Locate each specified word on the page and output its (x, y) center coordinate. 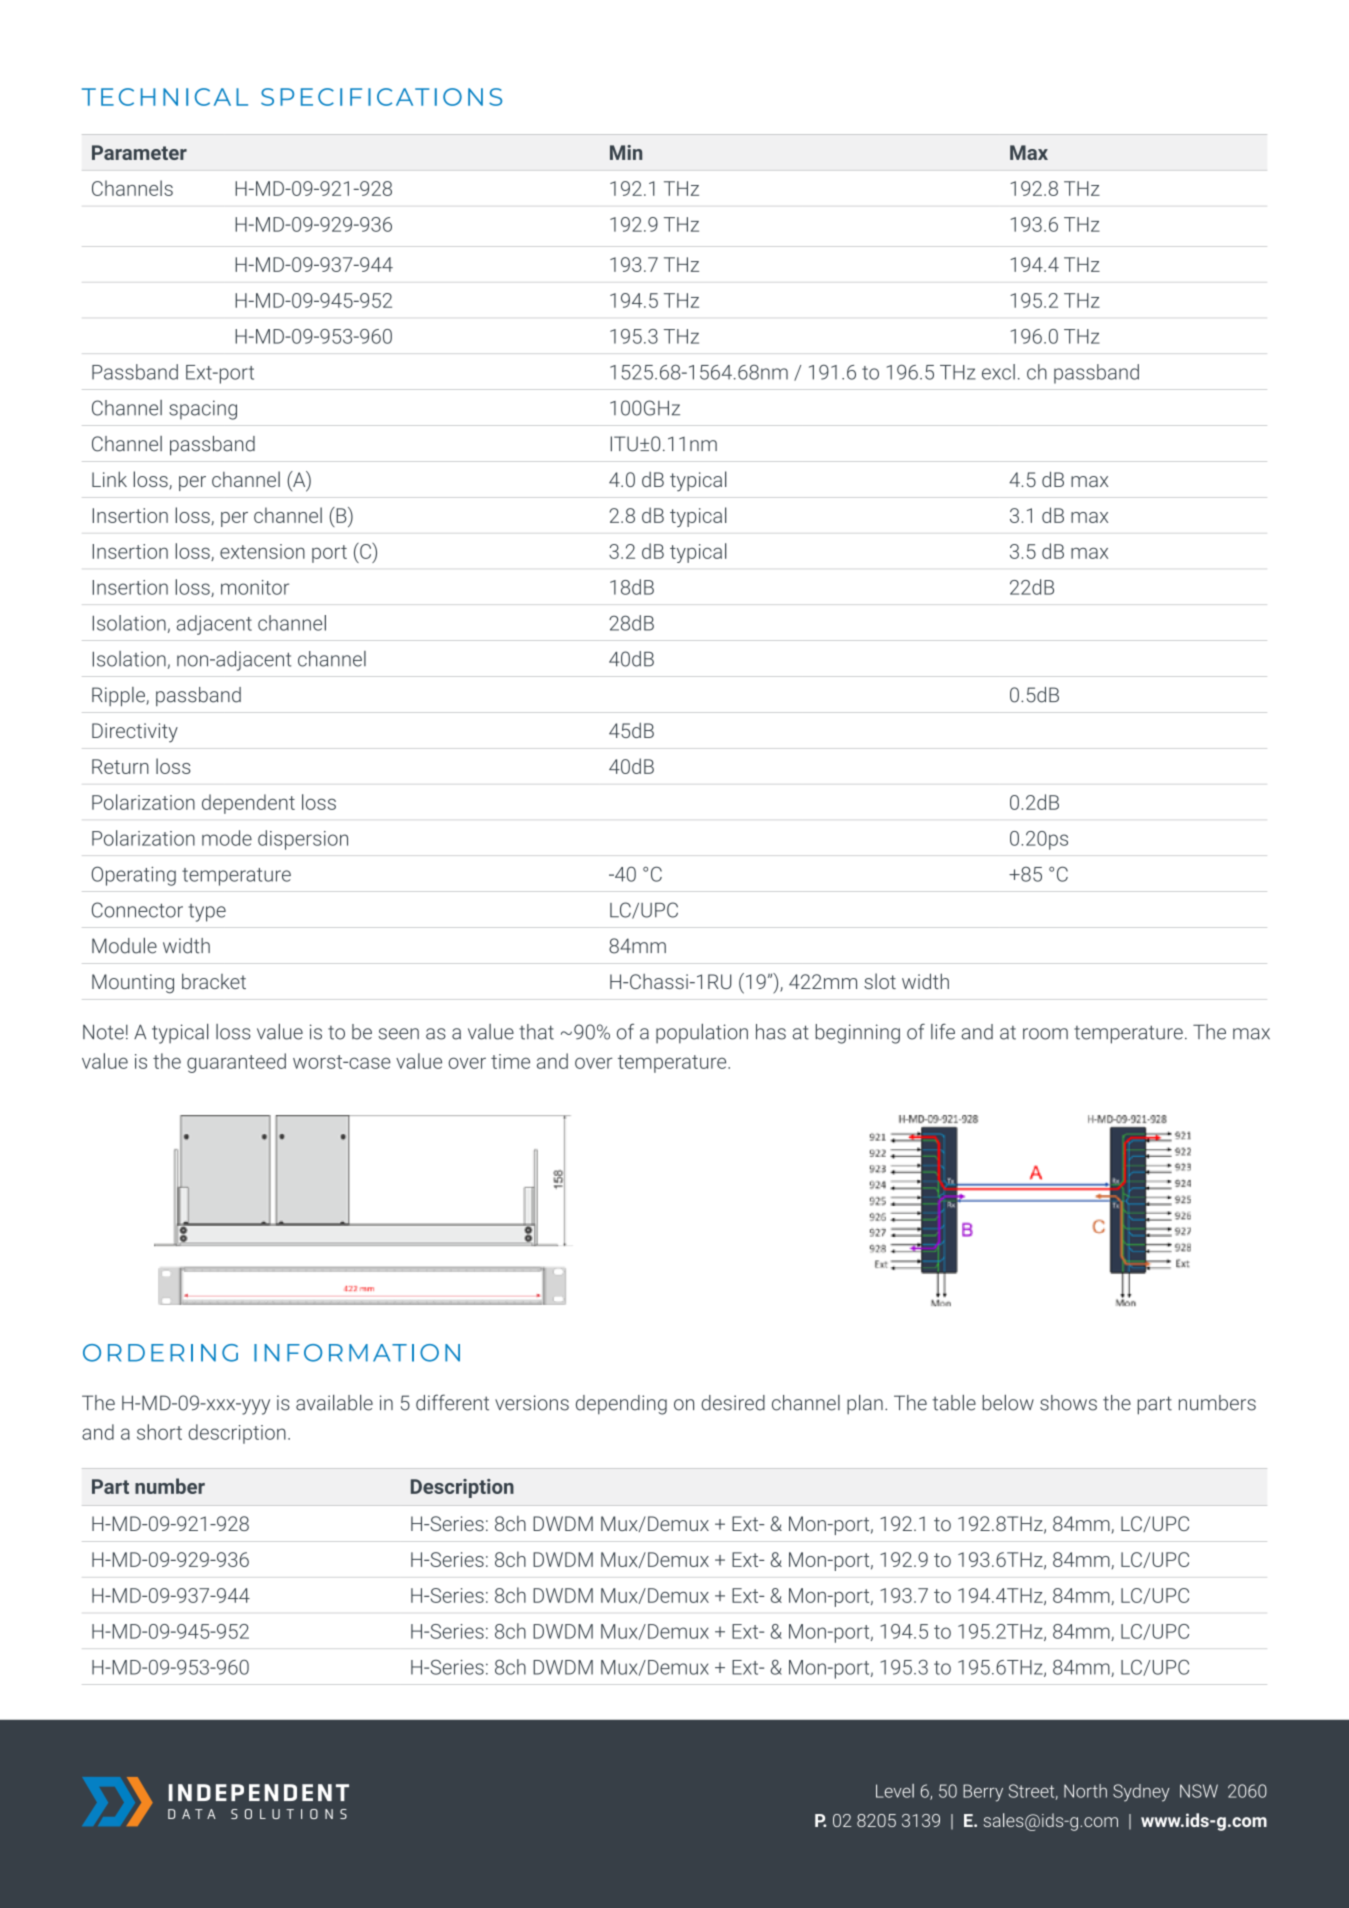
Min (626, 152)
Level (895, 1791)
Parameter (139, 152)
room (1045, 1034)
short (159, 1432)
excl (998, 372)
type (207, 913)
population (702, 1034)
